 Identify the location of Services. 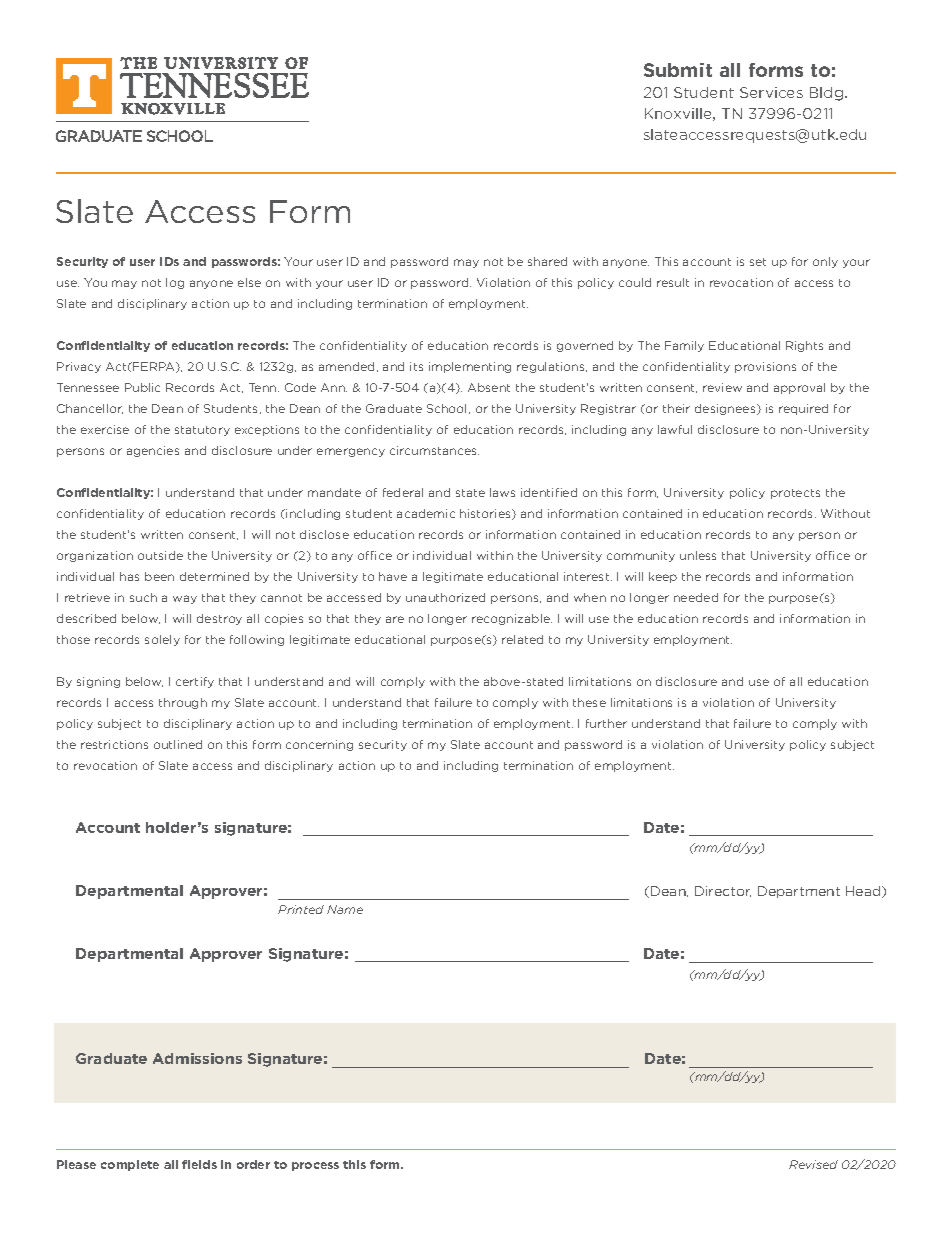
(771, 92).
